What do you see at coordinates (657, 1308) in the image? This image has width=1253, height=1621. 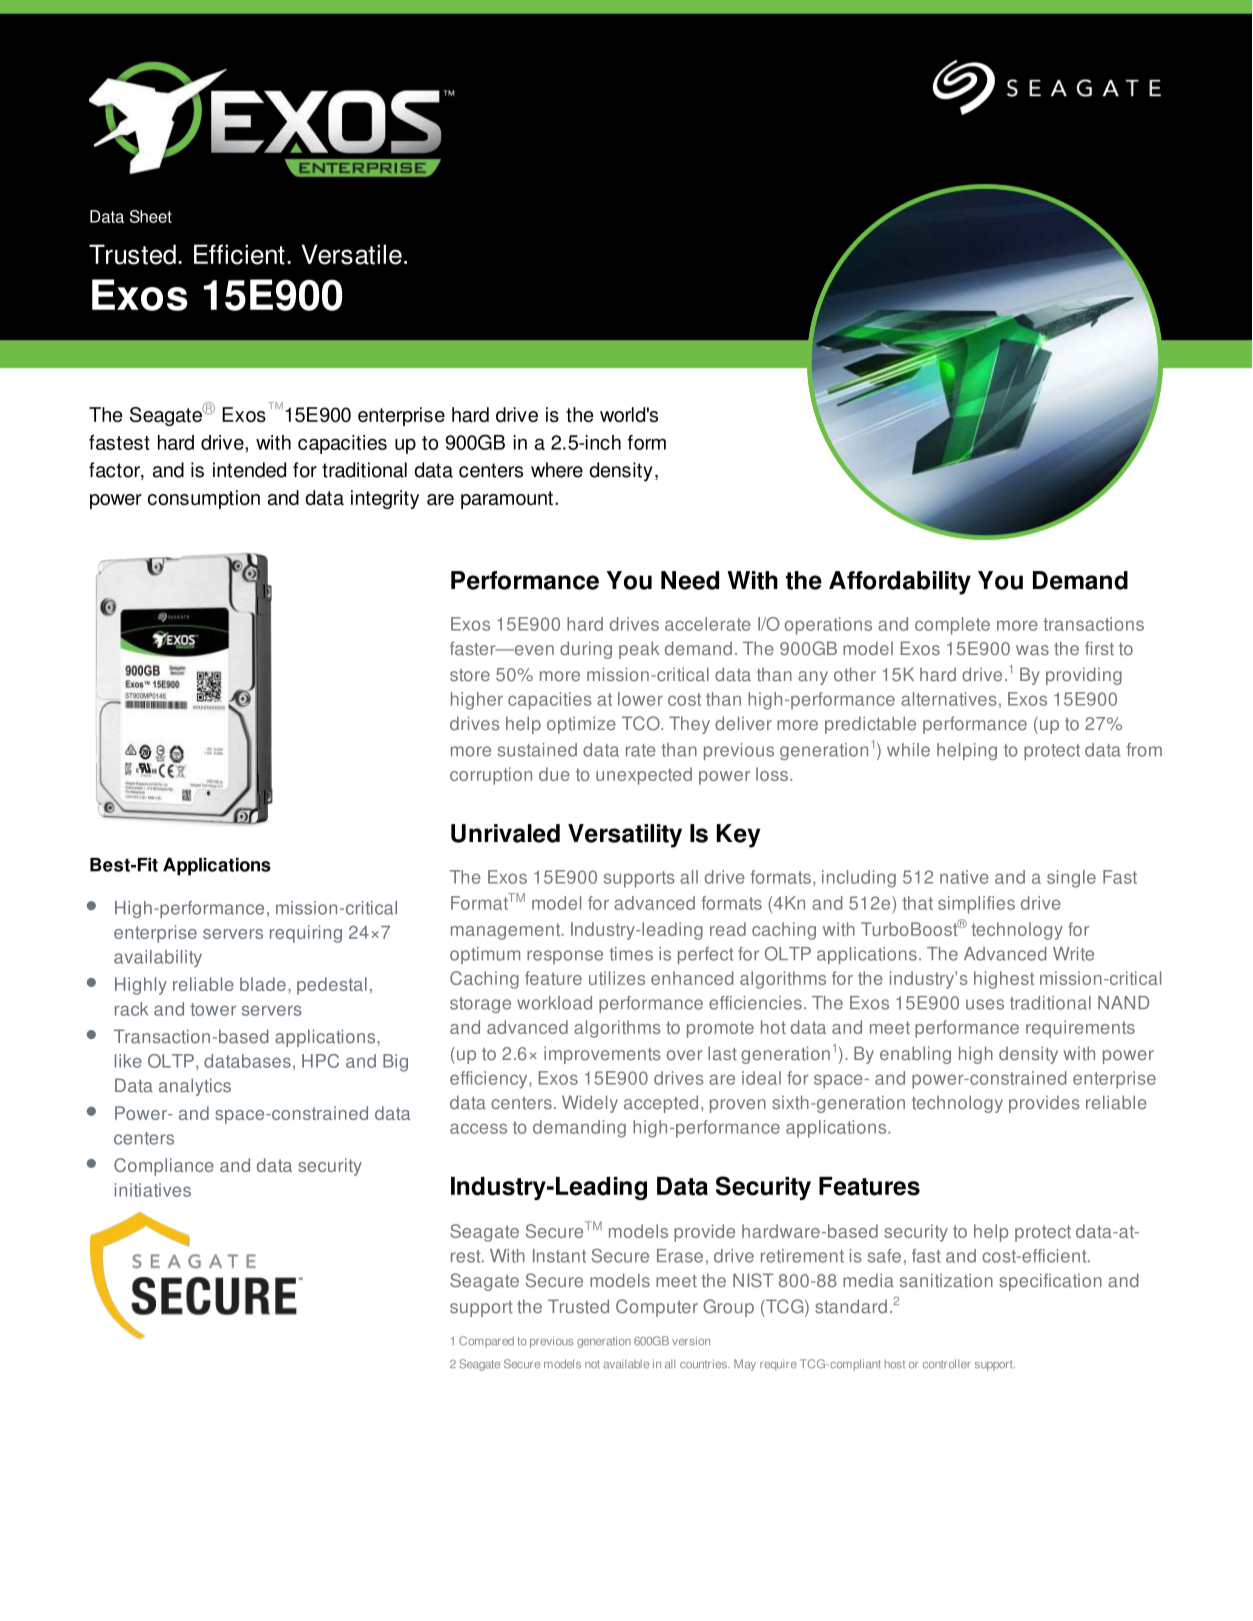 I see `Computer` at bounding box center [657, 1308].
